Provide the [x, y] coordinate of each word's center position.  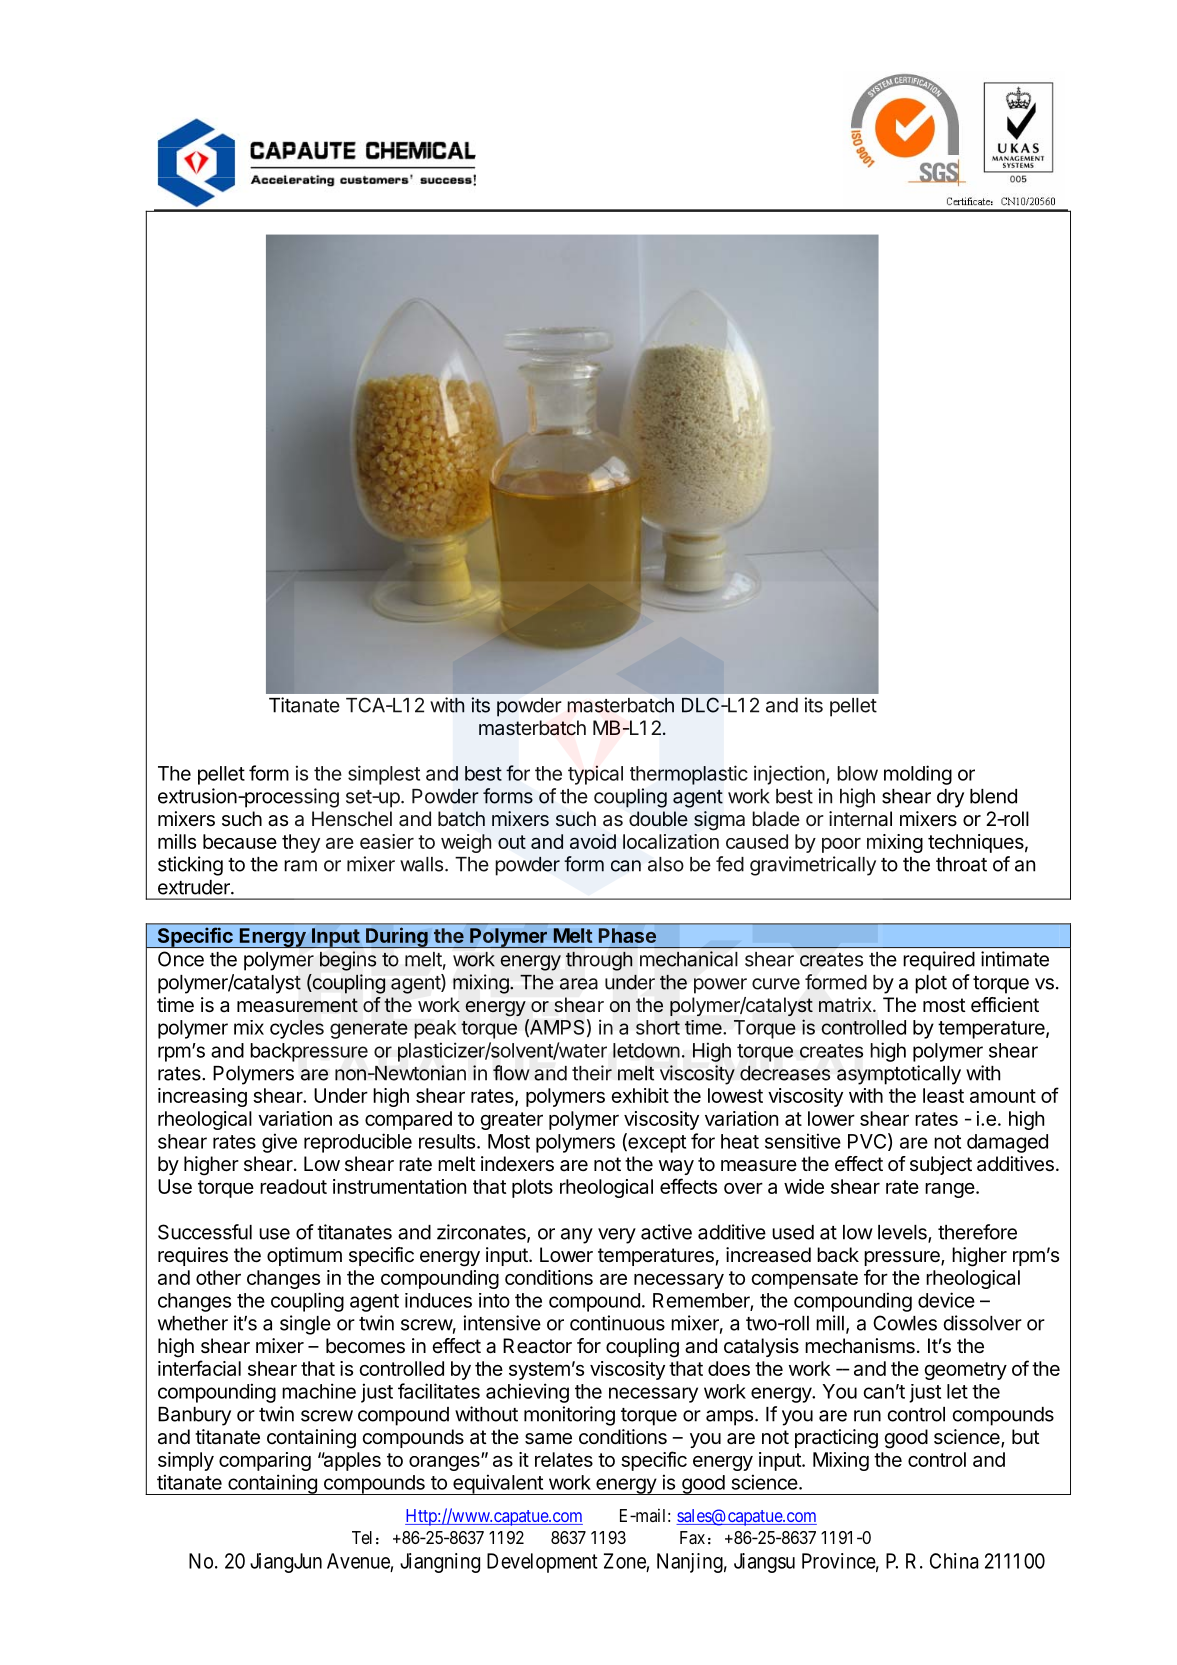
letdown [646, 1050]
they [301, 843]
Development [542, 1563]
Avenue [358, 1561]
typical [595, 775]
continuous [617, 1323]
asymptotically [899, 1075]
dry [950, 798]
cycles [297, 1029]
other [218, 1277]
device [946, 1300]
